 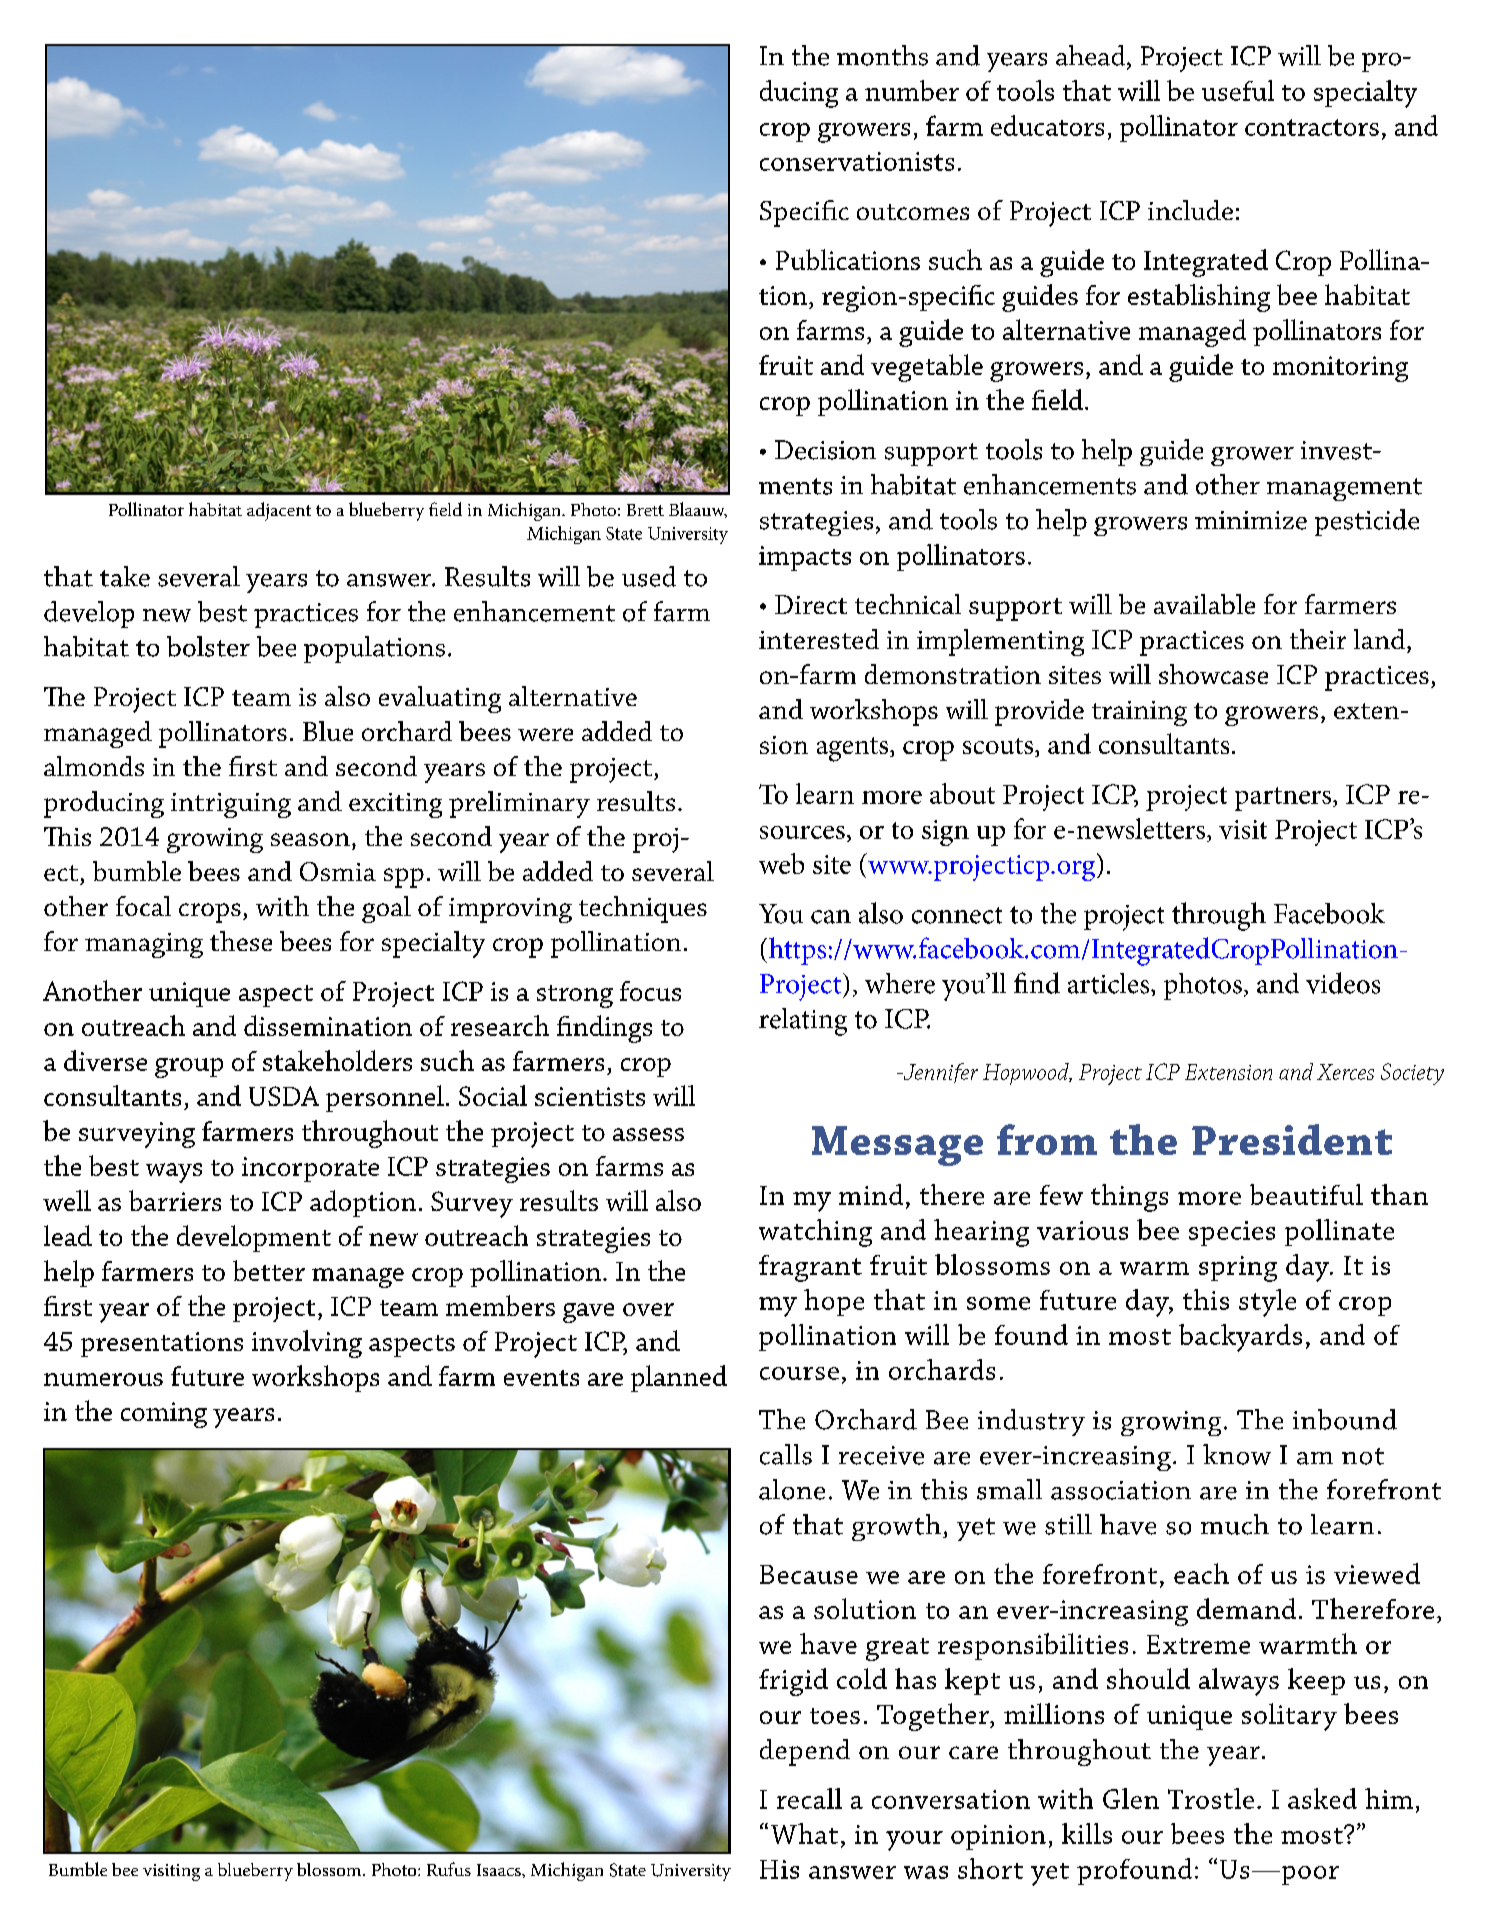 What do you see at coordinates (449, 1869) in the screenshot?
I see `Rufus` at bounding box center [449, 1869].
